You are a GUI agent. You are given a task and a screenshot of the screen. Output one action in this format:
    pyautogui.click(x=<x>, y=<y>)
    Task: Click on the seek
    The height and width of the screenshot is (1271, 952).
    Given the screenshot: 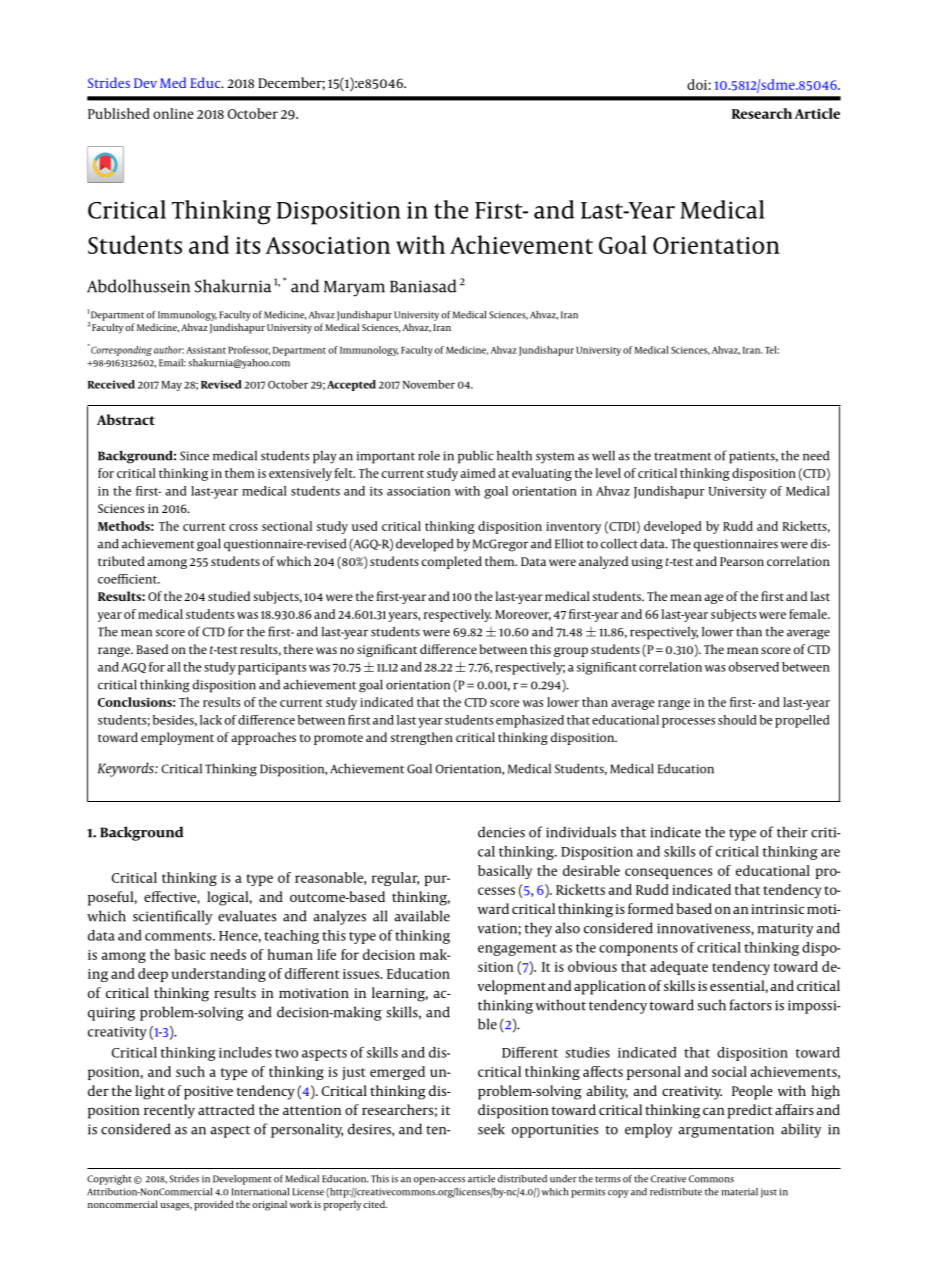 What is the action you would take?
    pyautogui.click(x=491, y=1129)
